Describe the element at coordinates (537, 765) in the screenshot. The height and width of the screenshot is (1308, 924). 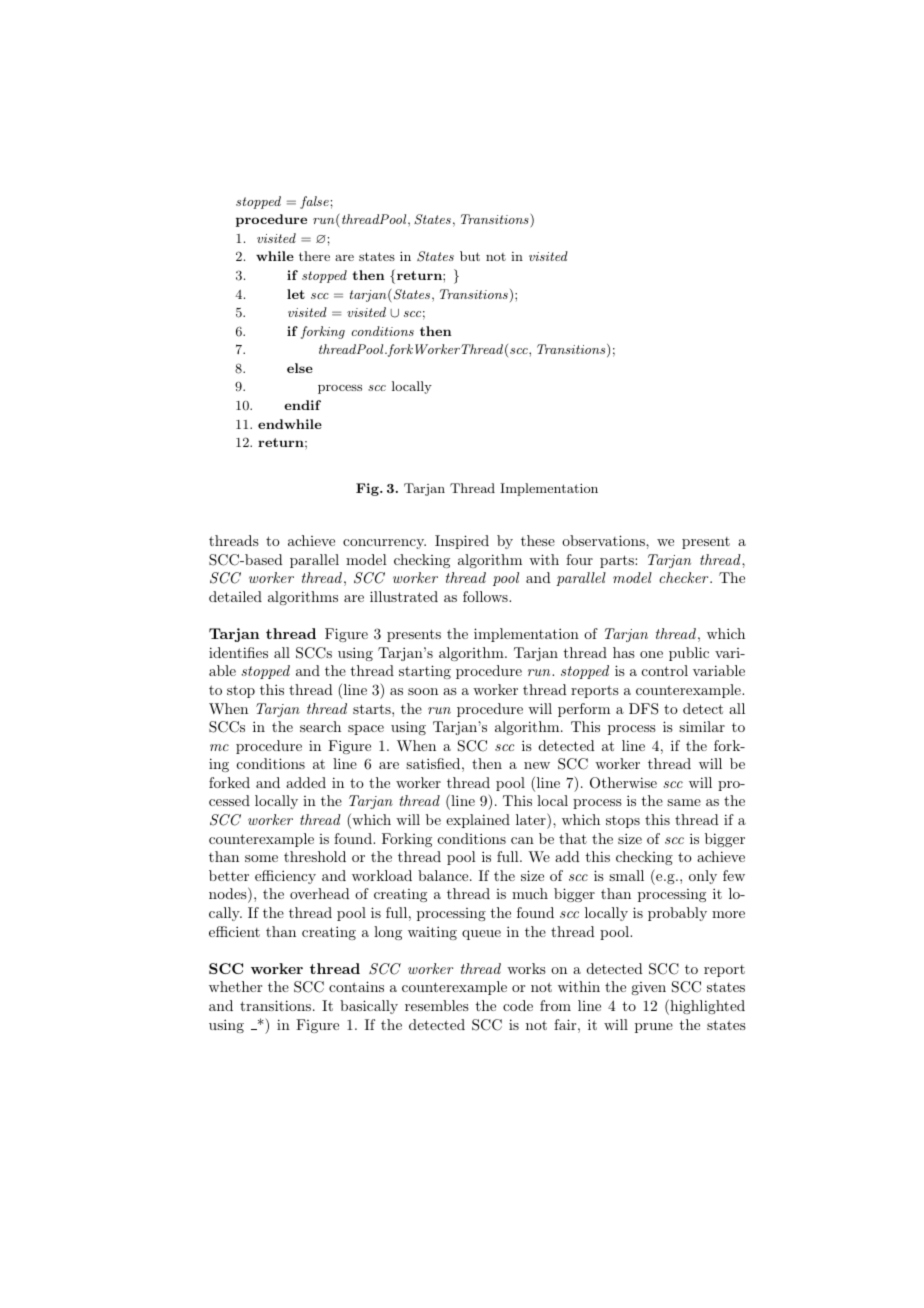
I see `new` at that location.
